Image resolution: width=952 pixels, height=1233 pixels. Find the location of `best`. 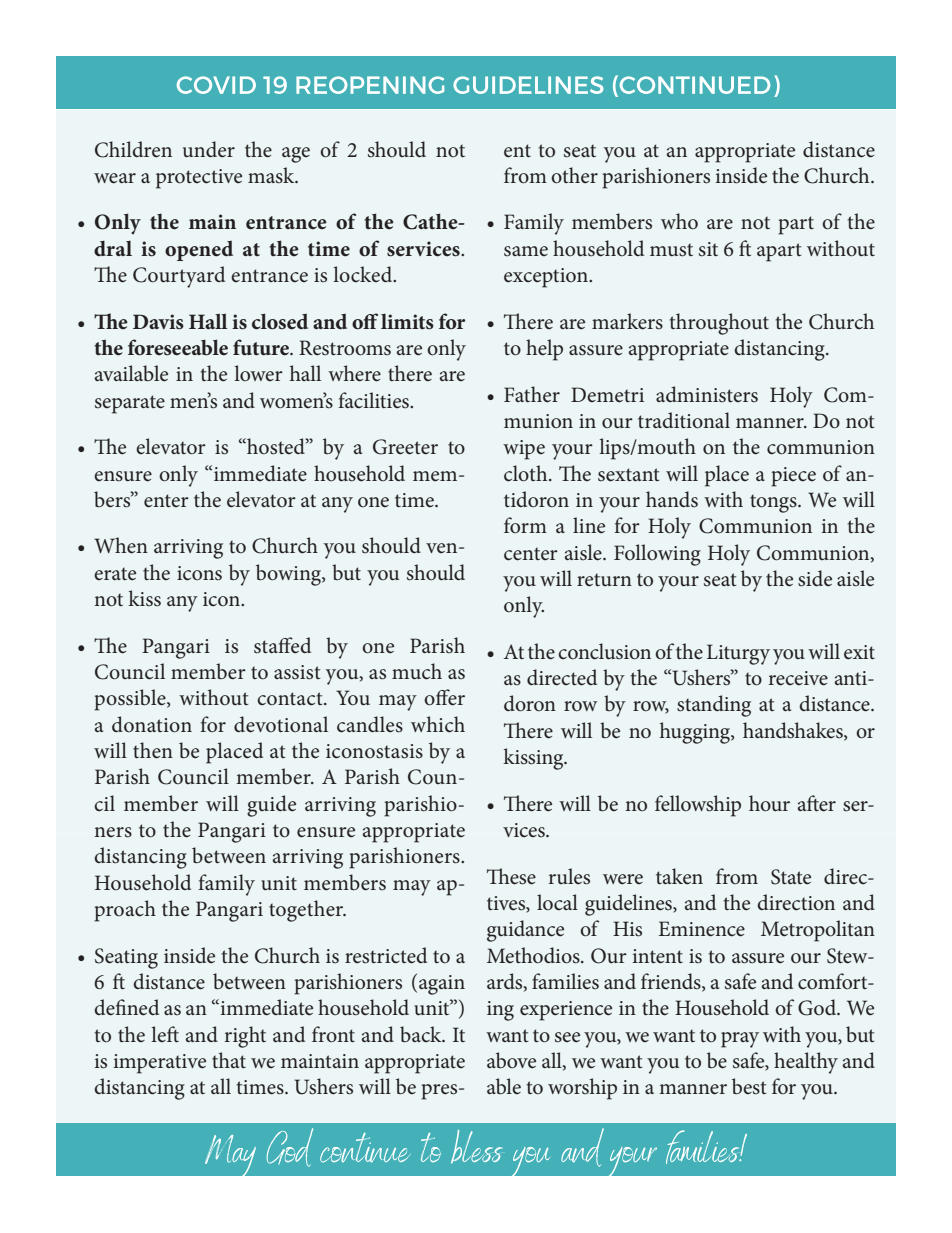

best is located at coordinates (749, 1086).
